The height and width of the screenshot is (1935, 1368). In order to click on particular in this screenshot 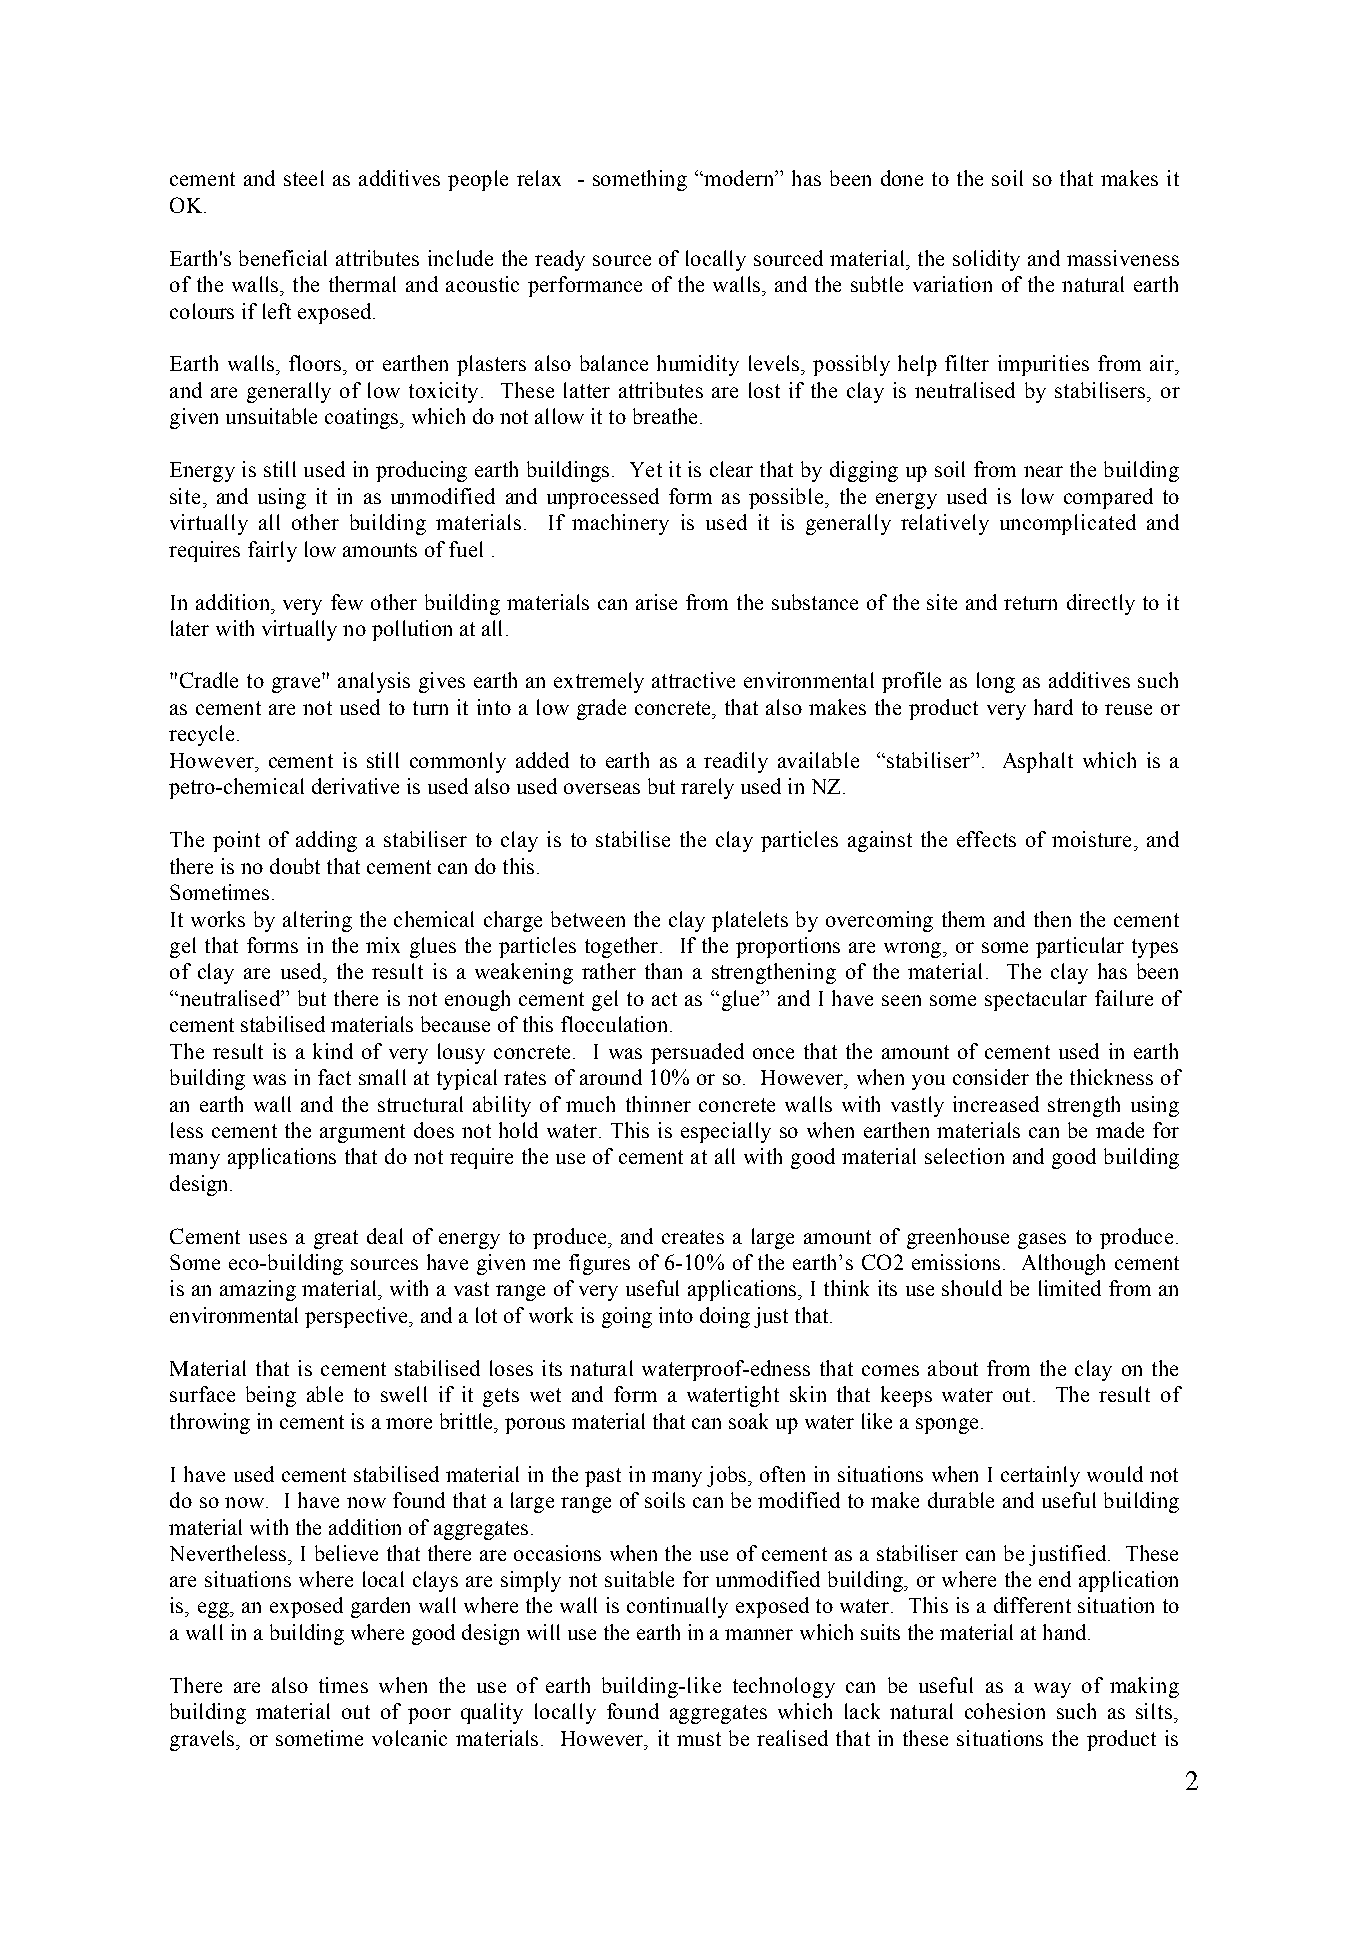, I will do `click(1080, 947)`.
